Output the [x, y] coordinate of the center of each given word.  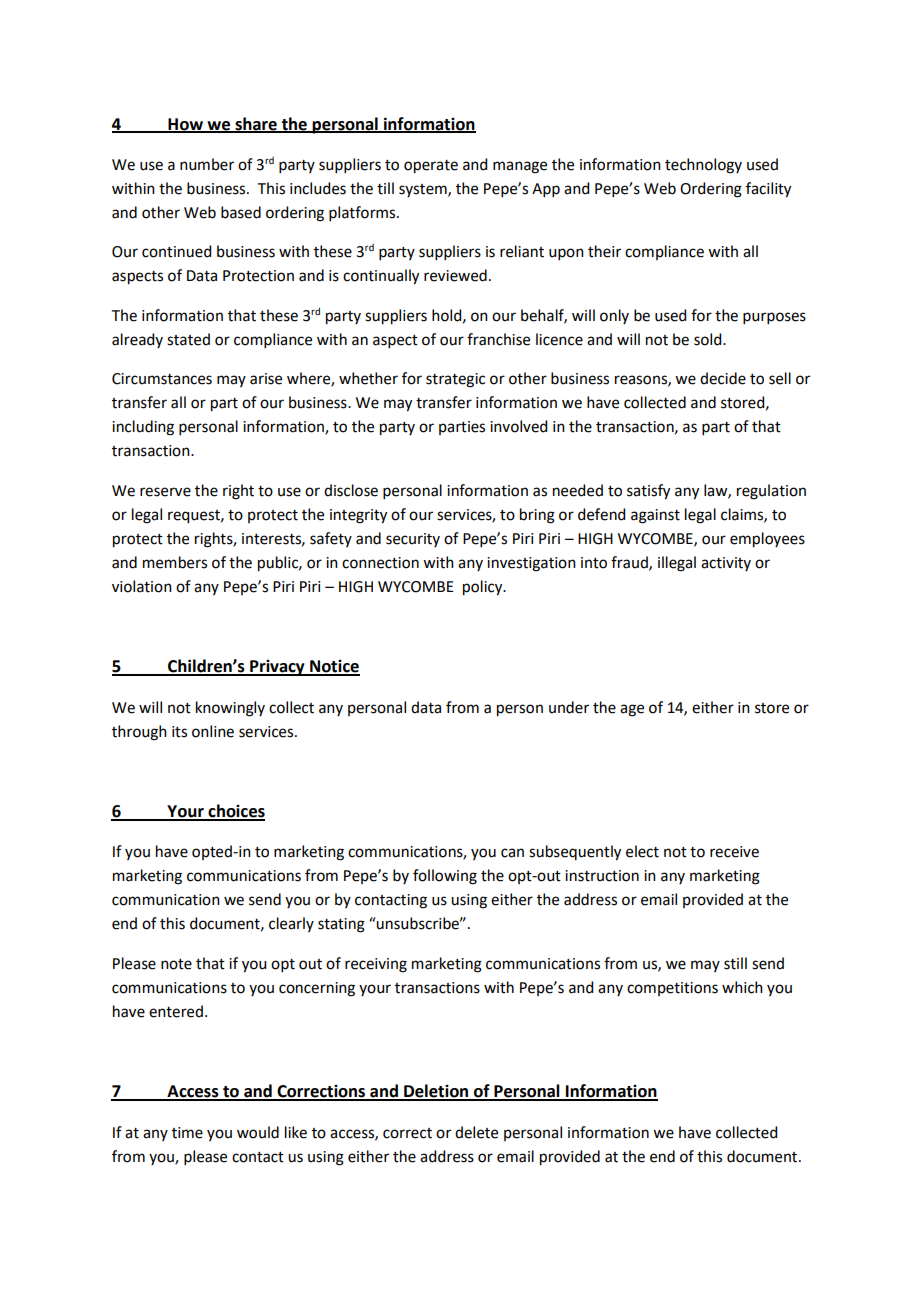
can [512, 853]
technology [703, 166]
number [207, 164]
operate [431, 167]
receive [734, 852]
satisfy [648, 492]
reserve [165, 492]
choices [235, 812]
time [187, 1133]
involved [518, 426]
